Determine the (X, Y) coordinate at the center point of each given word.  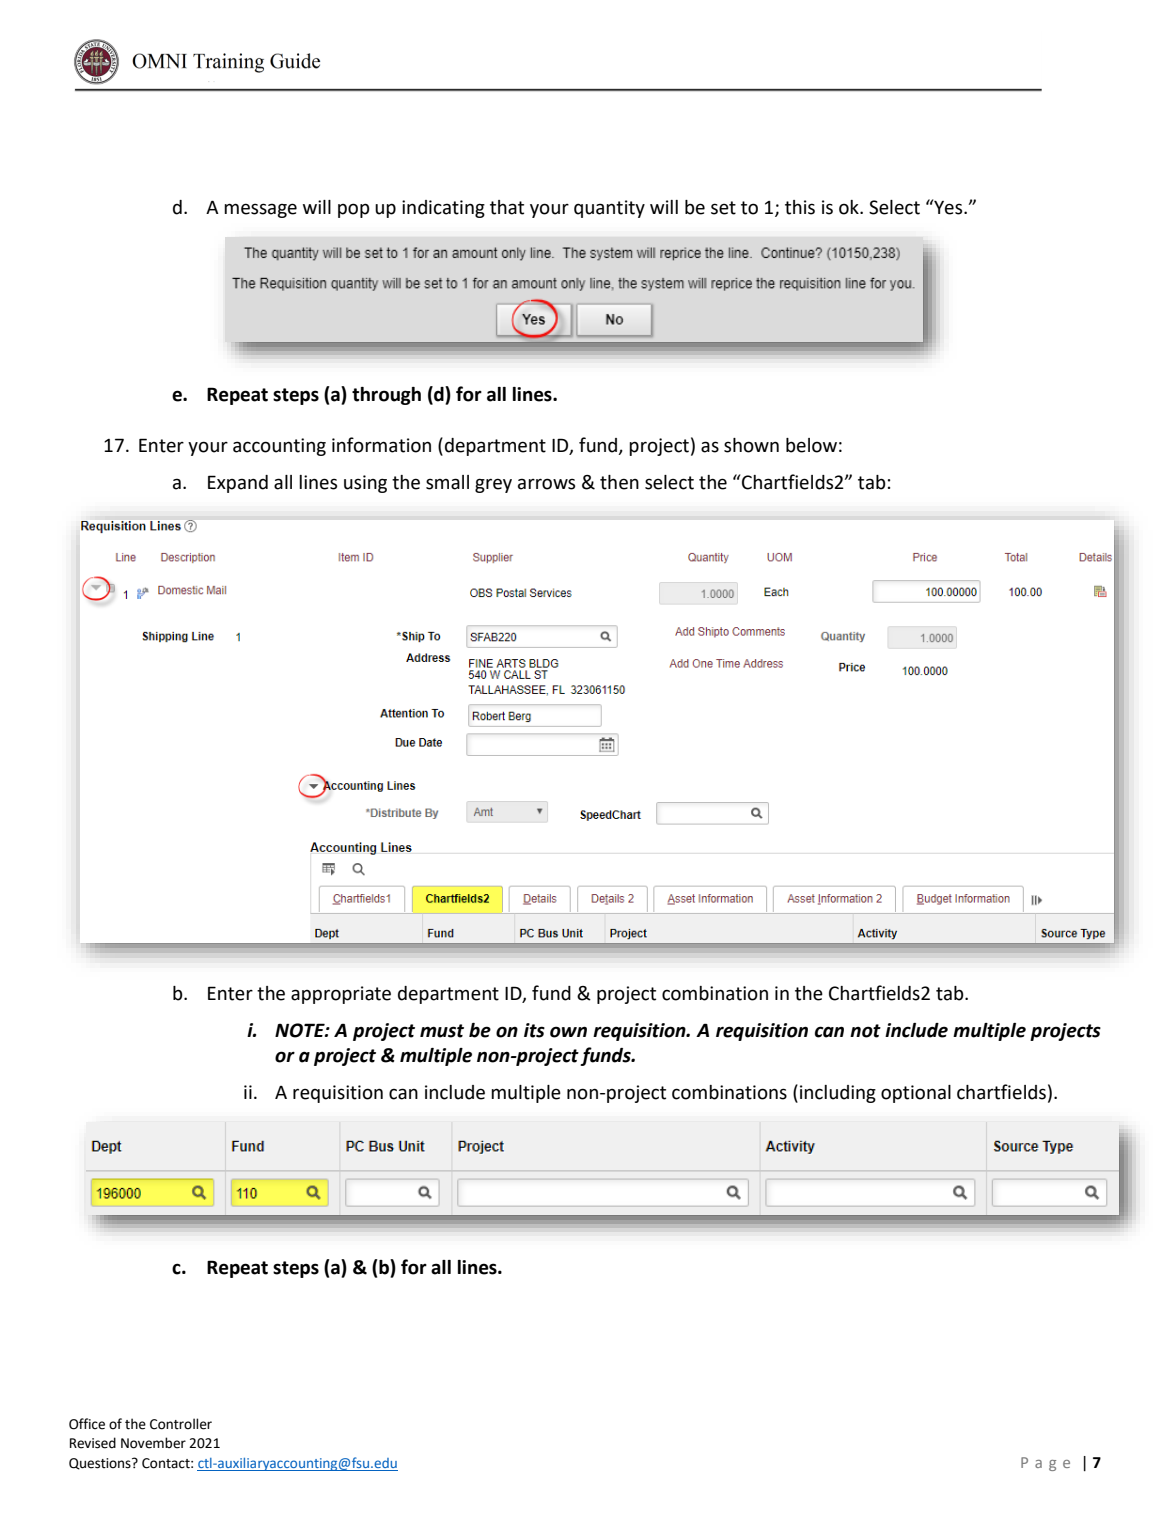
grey (493, 485)
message (260, 210)
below (811, 445)
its (534, 1030)
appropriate (341, 995)
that (507, 207)
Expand (238, 484)
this (800, 207)
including (838, 1094)
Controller (181, 1424)
